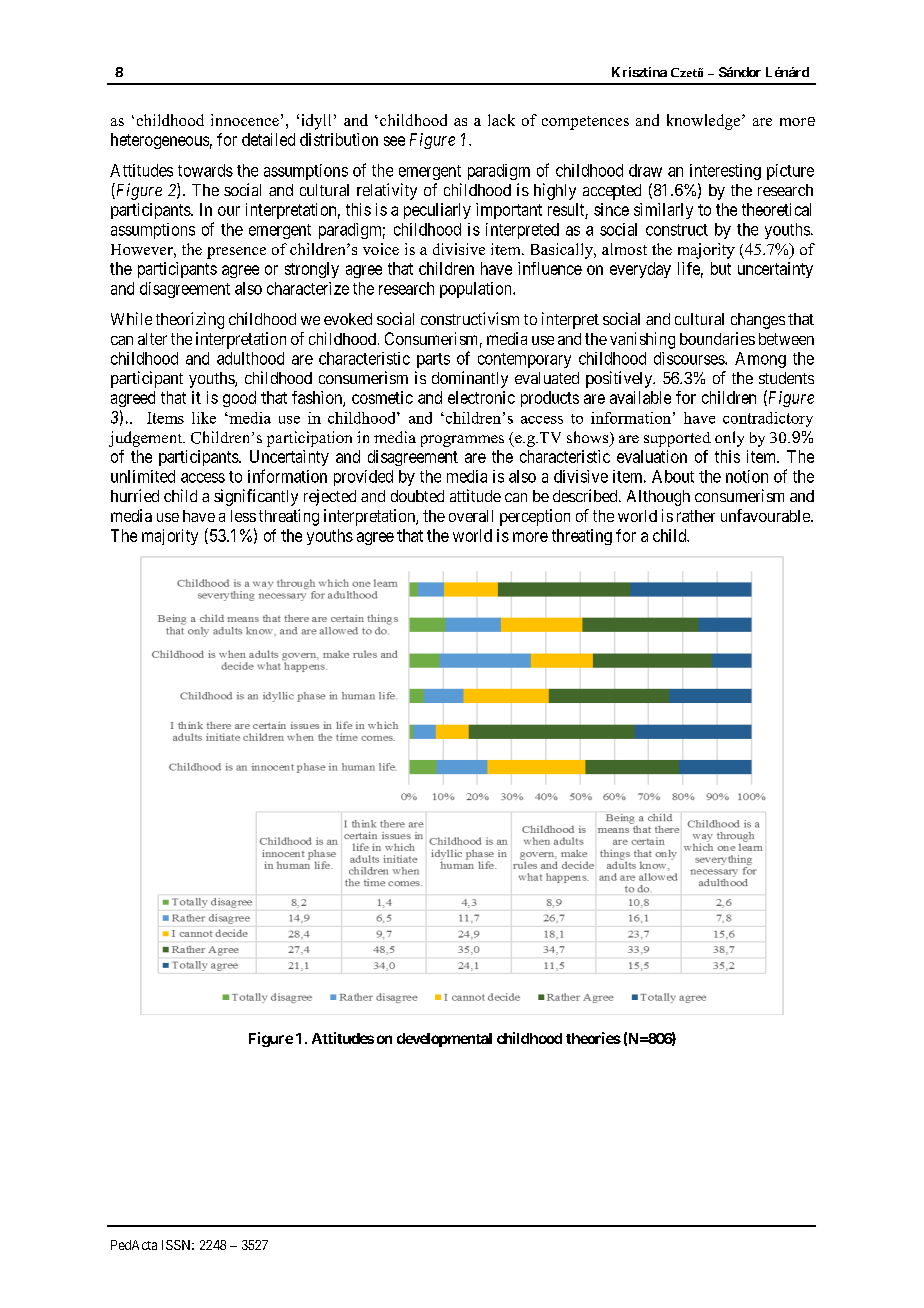 This screenshot has width=924, height=1308. What do you see at coordinates (471, 516) in the screenshot?
I see `overall` at bounding box center [471, 516].
